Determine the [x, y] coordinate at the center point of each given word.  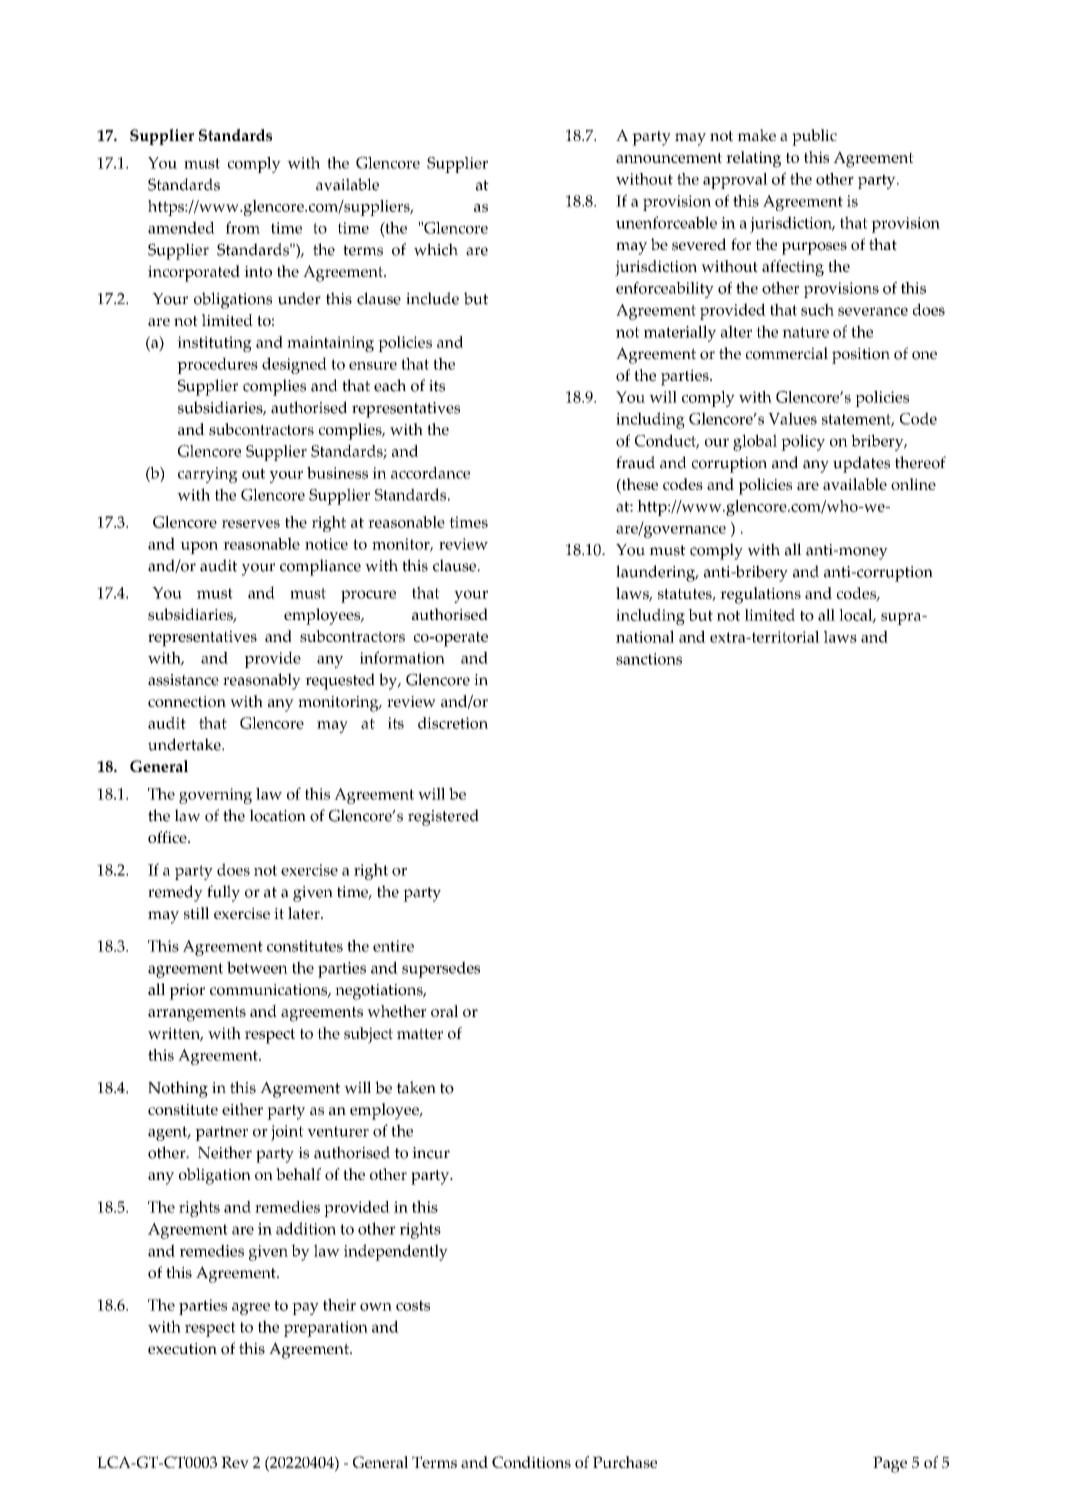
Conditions [531, 1462]
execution [182, 1349]
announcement [669, 158]
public [814, 137]
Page [890, 1464]
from [243, 227]
